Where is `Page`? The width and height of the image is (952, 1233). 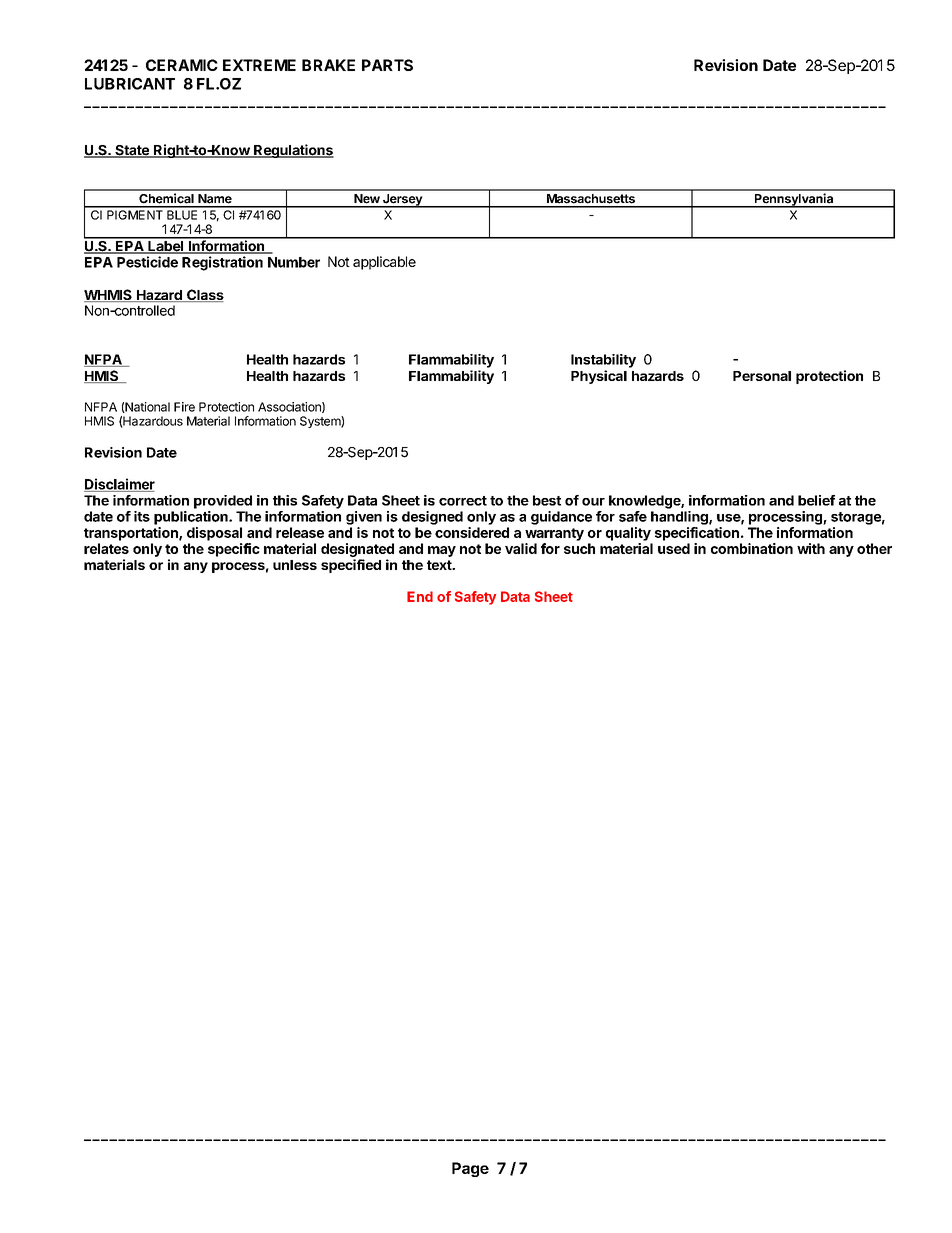 Page is located at coordinates (470, 1169).
